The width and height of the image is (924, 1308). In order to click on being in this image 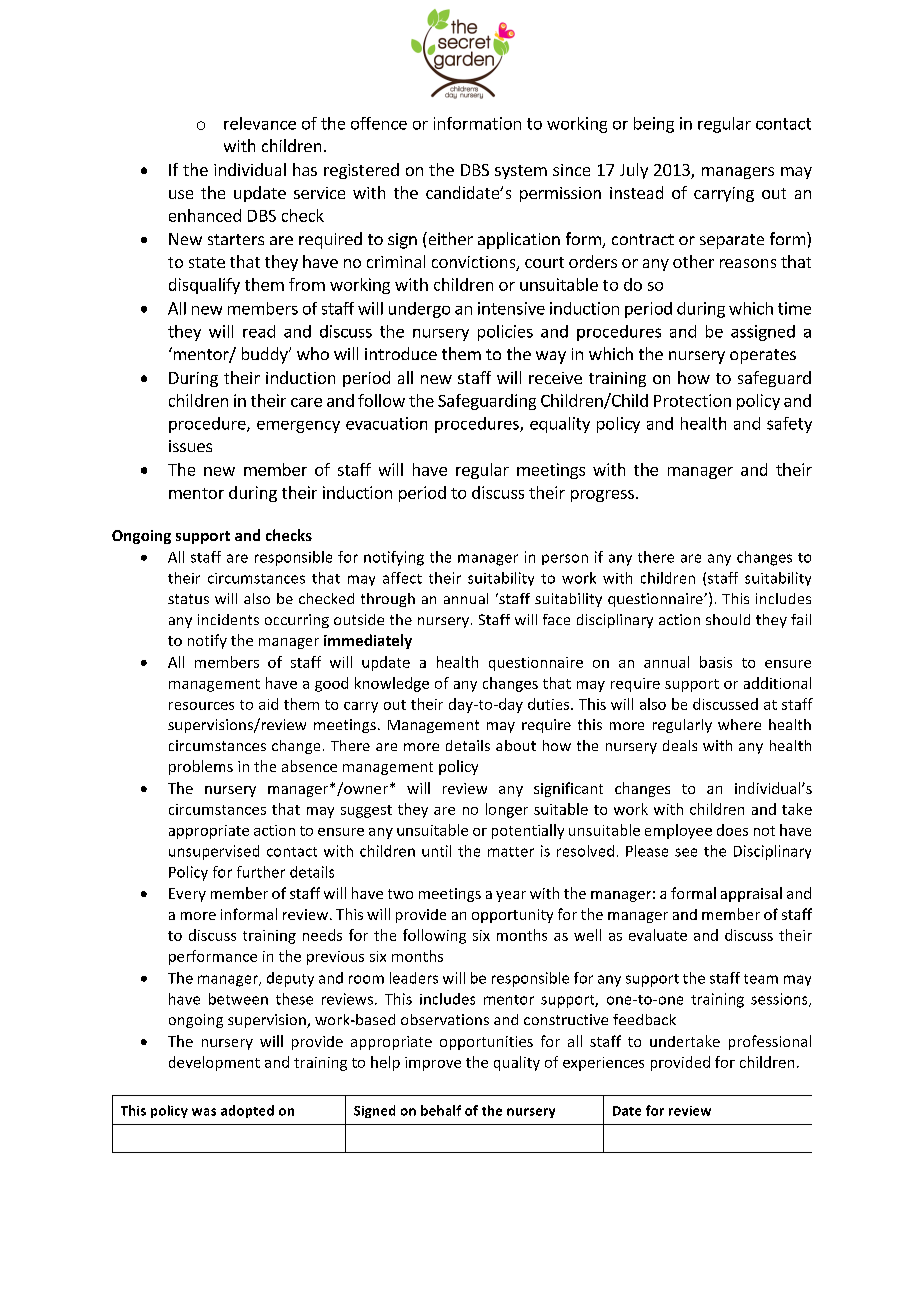, I will do `click(654, 125)`.
